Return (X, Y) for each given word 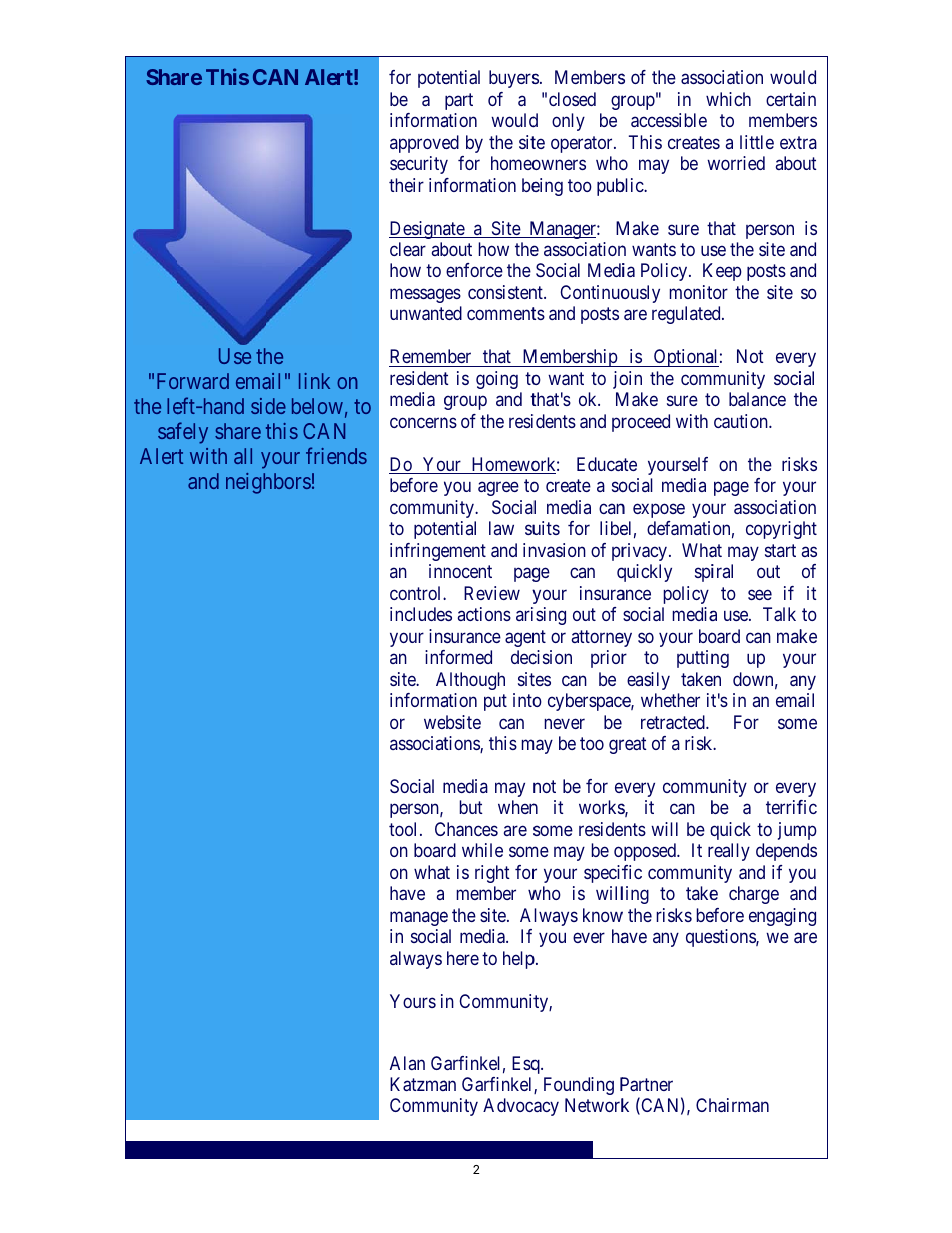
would (514, 120)
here (463, 958)
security (419, 165)
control (417, 593)
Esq (527, 1065)
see (760, 594)
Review (492, 593)
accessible (669, 120)
